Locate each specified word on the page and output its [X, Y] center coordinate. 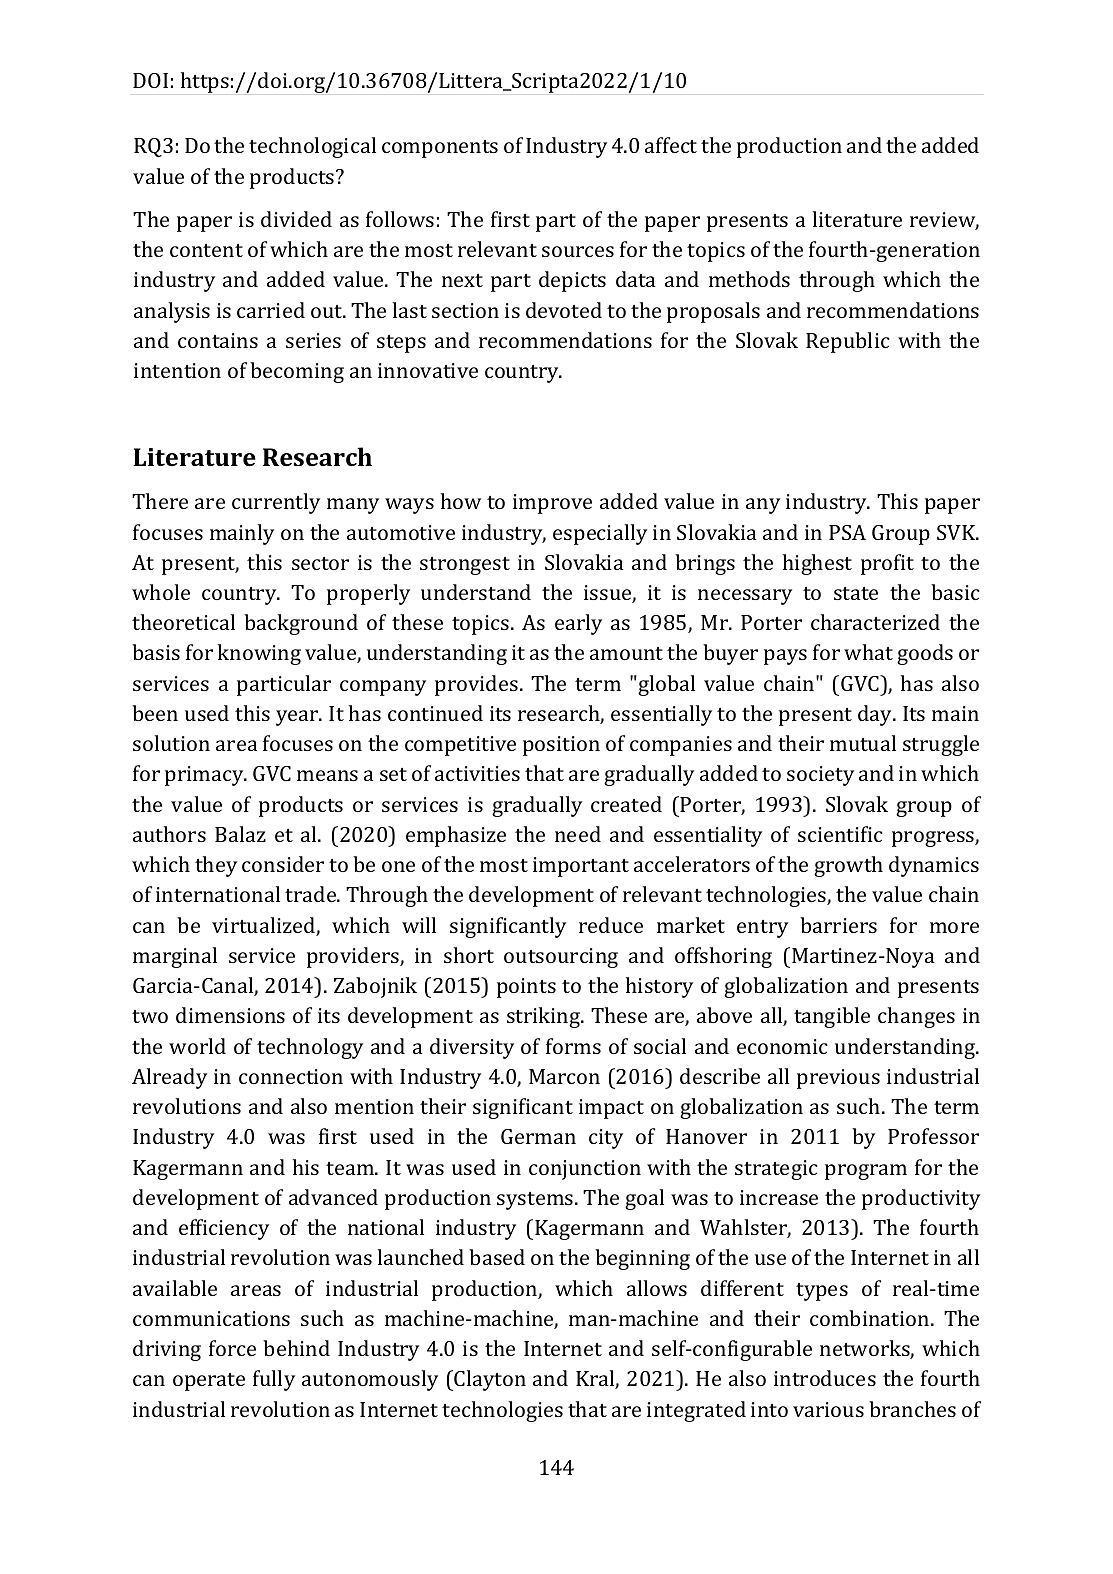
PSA [847, 532]
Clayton [490, 1380]
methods [749, 279]
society [820, 776]
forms [573, 1046]
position [561, 746]
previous [838, 1079]
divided [296, 219]
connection [291, 1076]
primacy [205, 776]
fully [274, 1380]
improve [552, 504]
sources [578, 251]
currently [276, 503]
